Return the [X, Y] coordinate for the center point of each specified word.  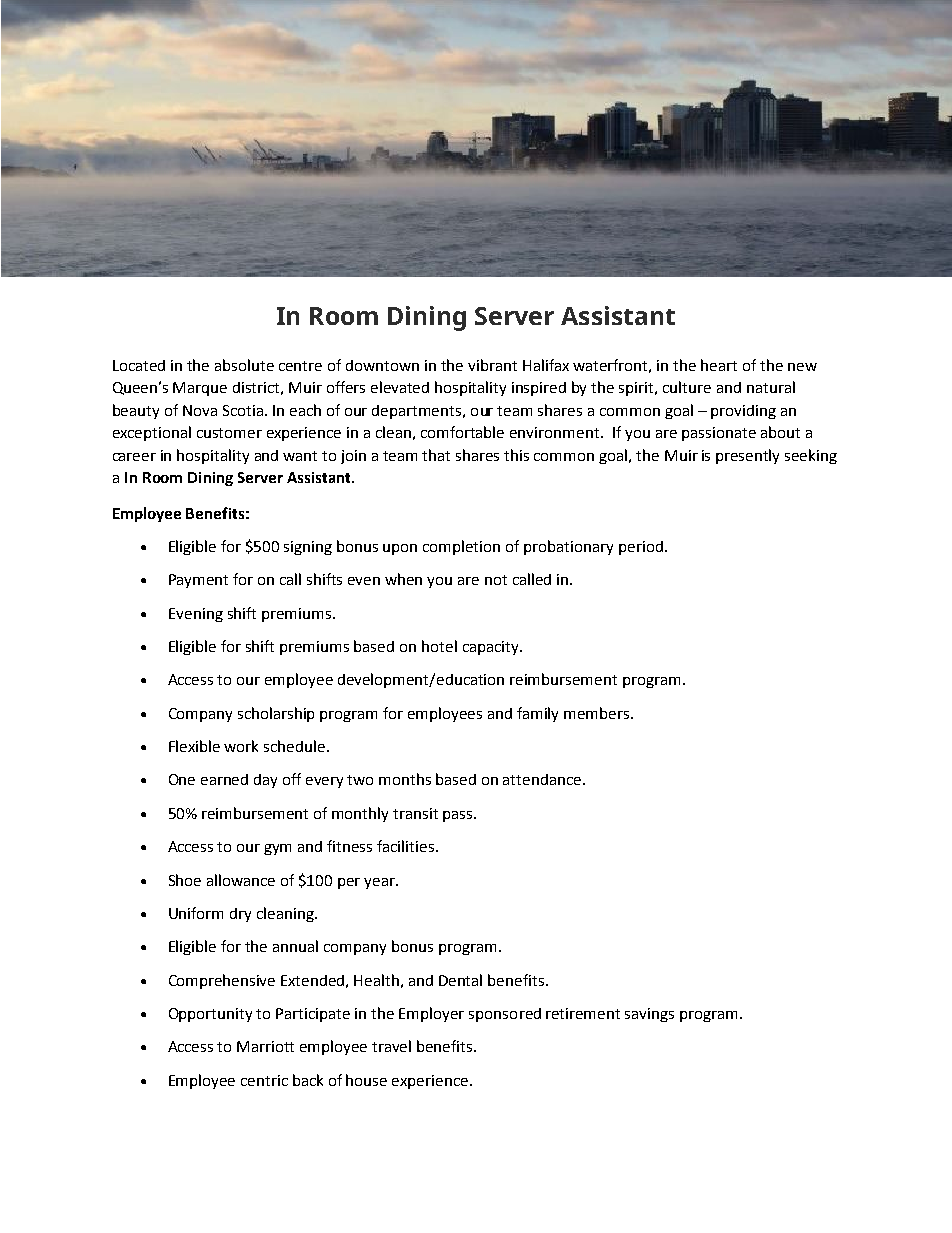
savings [649, 1015]
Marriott [265, 1046]
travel [391, 1046]
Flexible [194, 746]
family [537, 714]
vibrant [492, 365]
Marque [200, 389]
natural [771, 387]
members [598, 713]
